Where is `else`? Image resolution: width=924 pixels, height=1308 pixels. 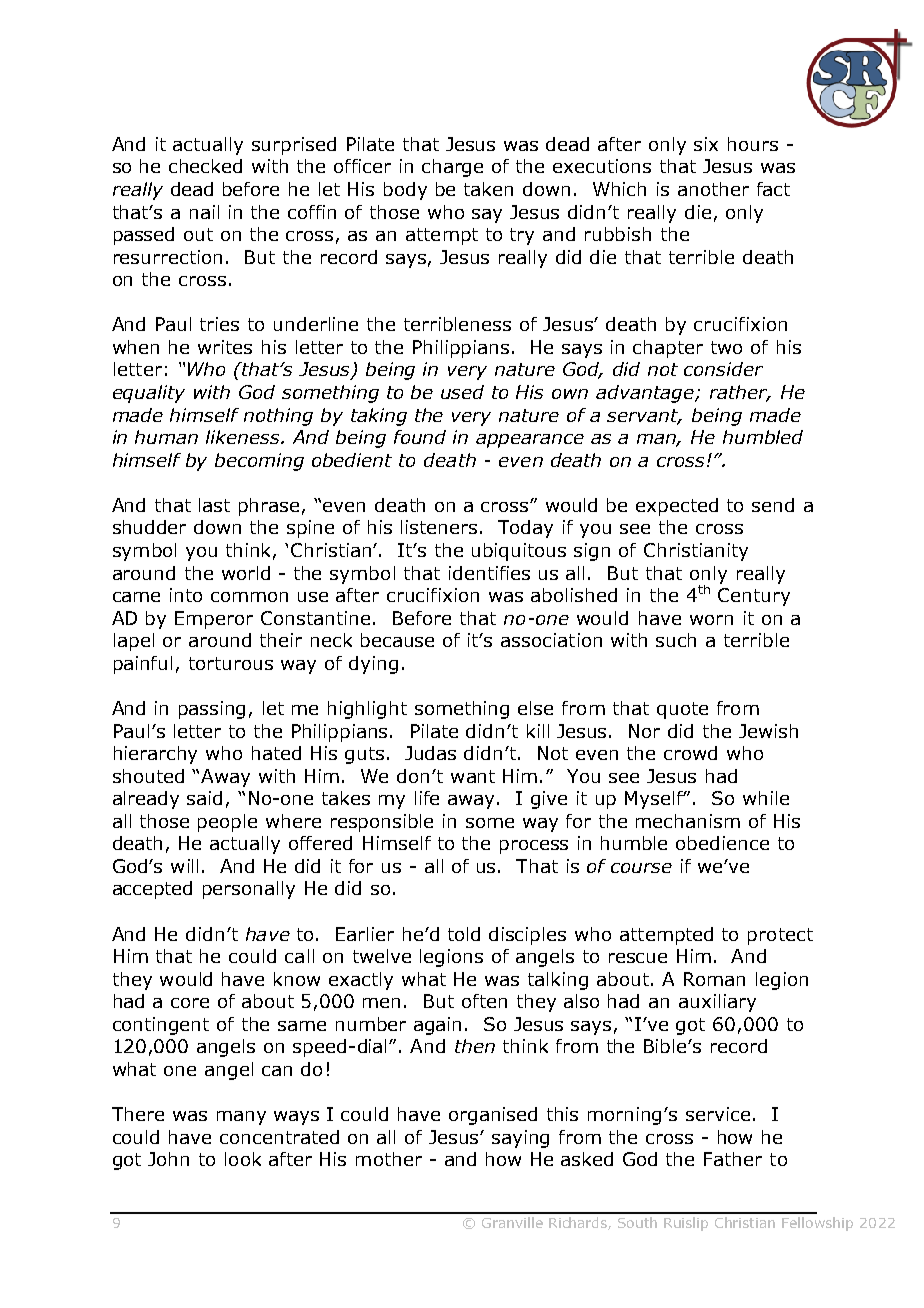
else is located at coordinates (535, 708).
